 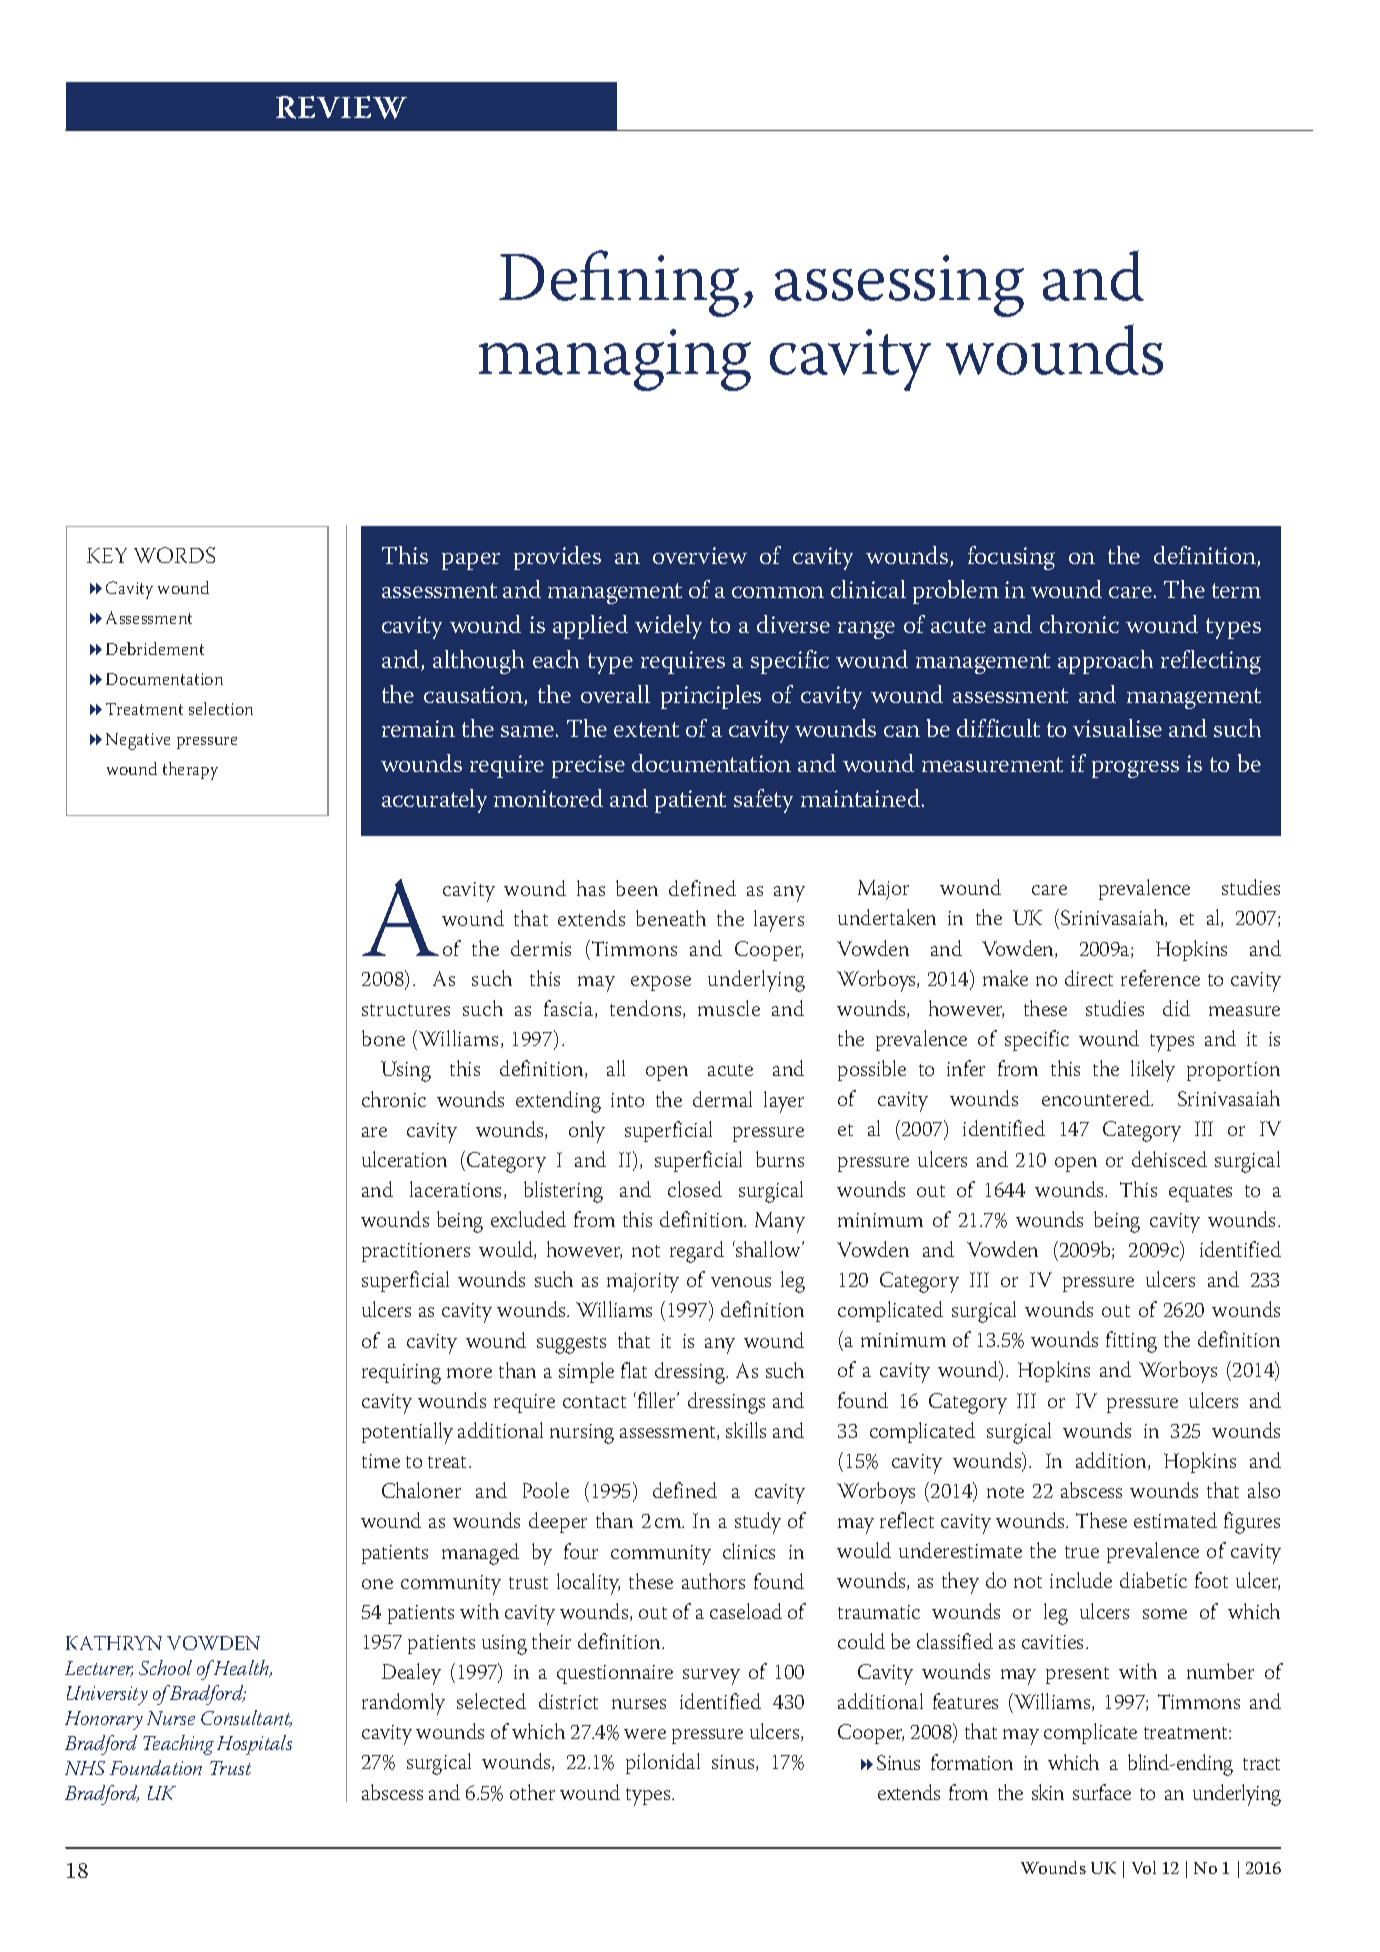 What do you see at coordinates (416, 1252) in the page?
I see `practitioners` at bounding box center [416, 1252].
